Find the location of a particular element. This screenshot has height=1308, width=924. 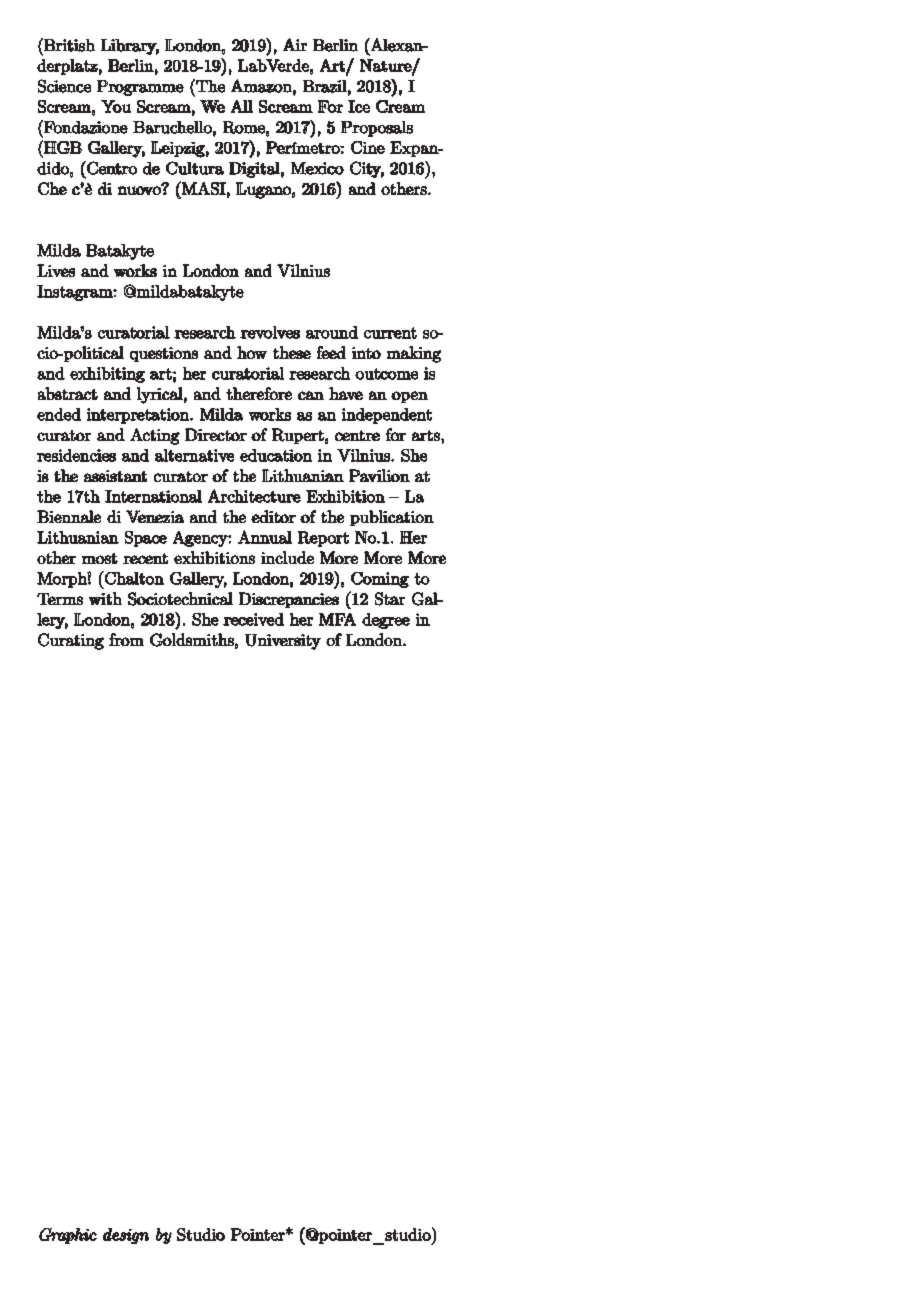

design is located at coordinates (126, 1236).
